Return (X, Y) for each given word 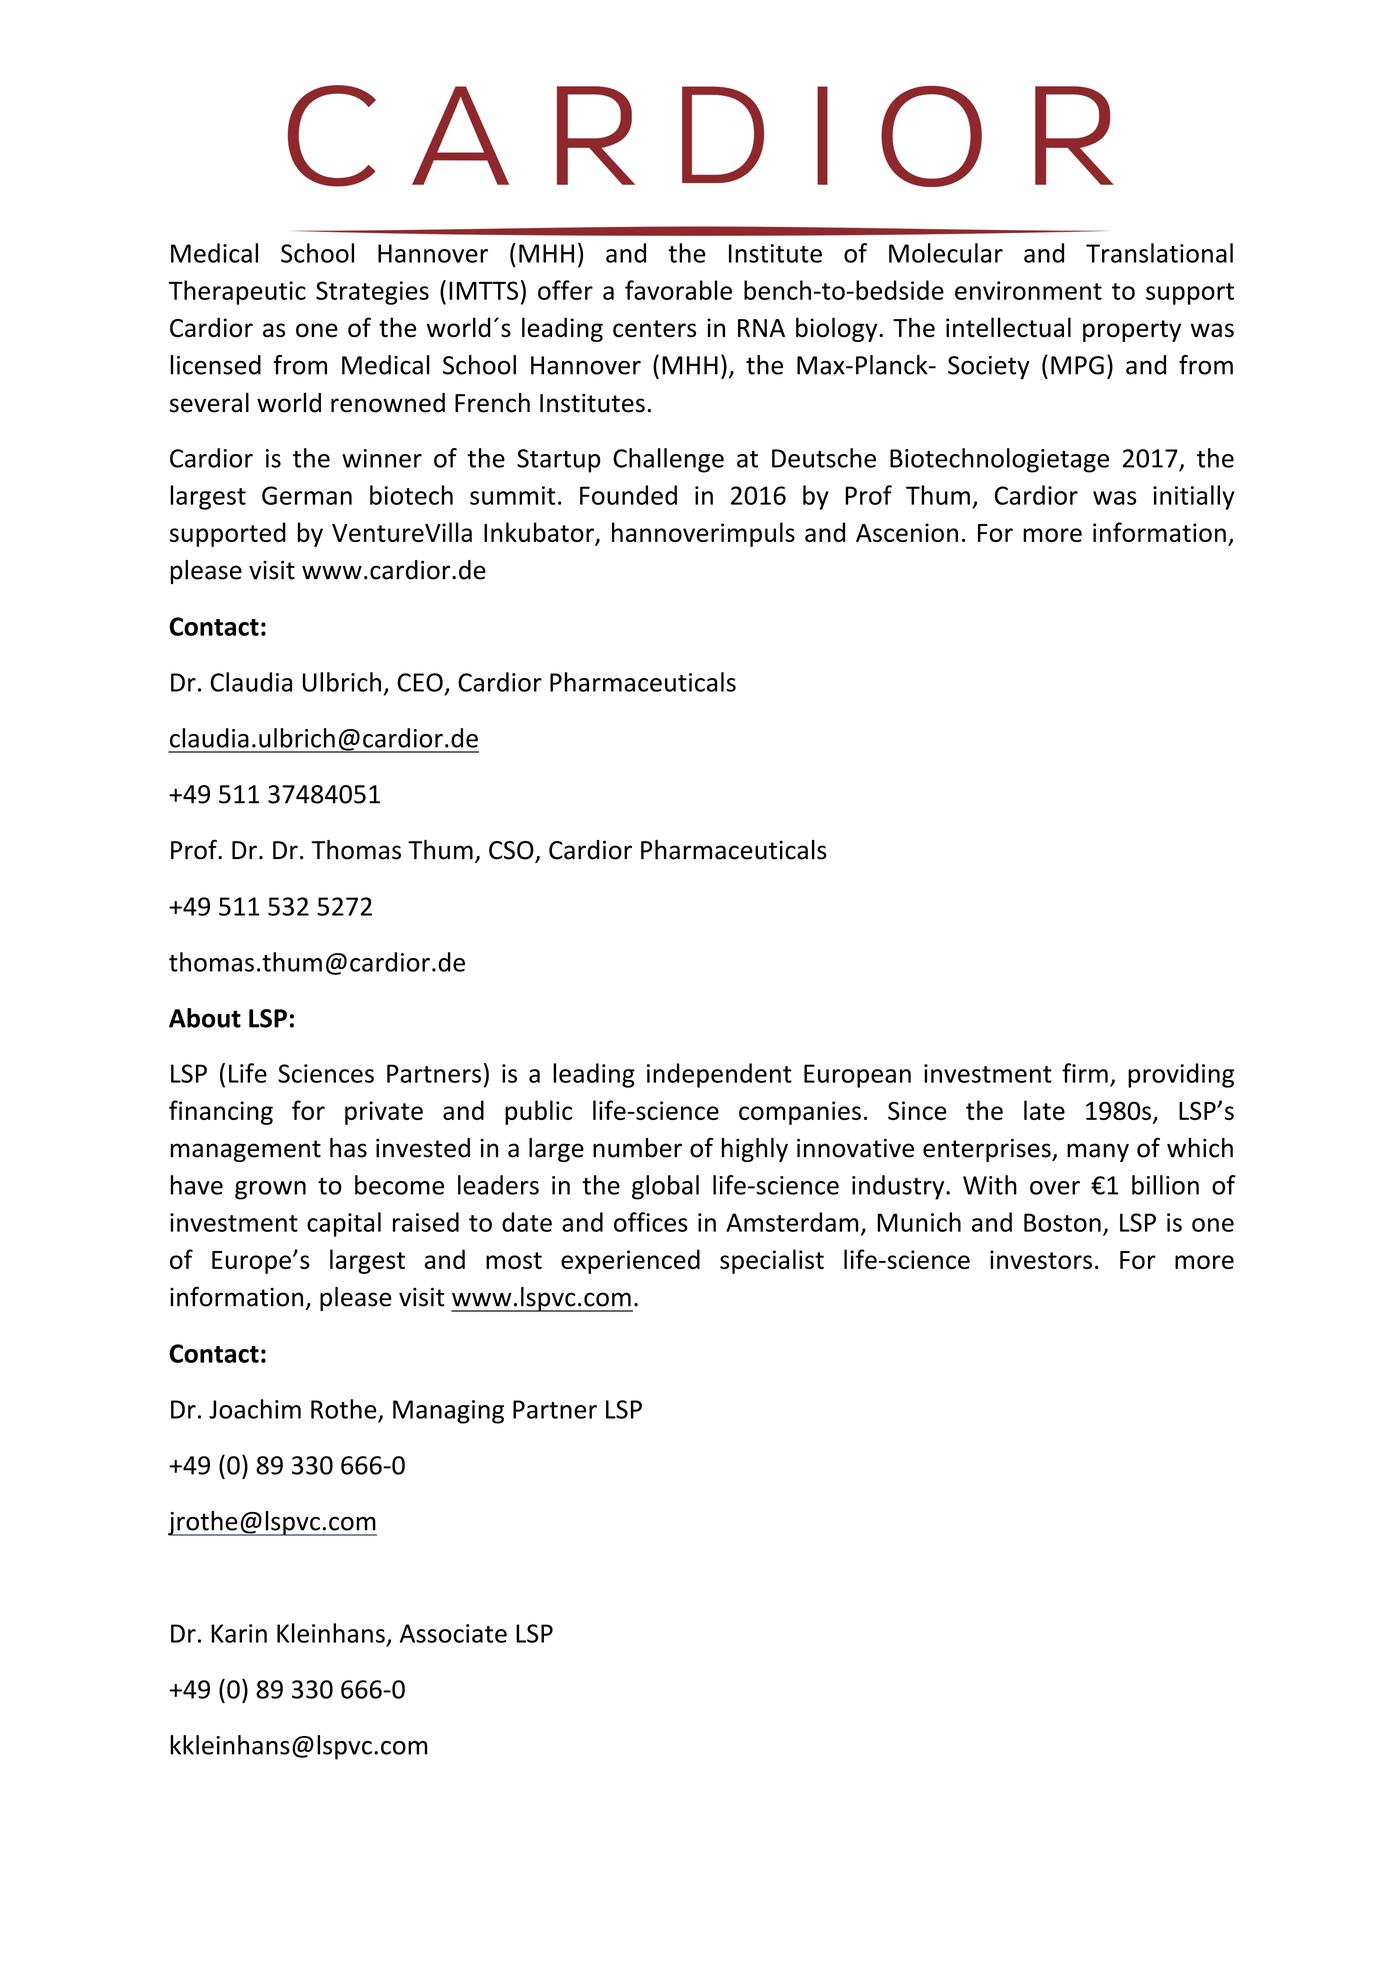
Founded (628, 495)
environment (1028, 290)
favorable (678, 290)
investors (1041, 1259)
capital (344, 1224)
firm (1085, 1073)
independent (719, 1075)
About (205, 1018)
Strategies (372, 293)
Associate (453, 1633)
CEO (420, 682)
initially (1194, 497)
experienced (630, 1261)
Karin (239, 1633)
